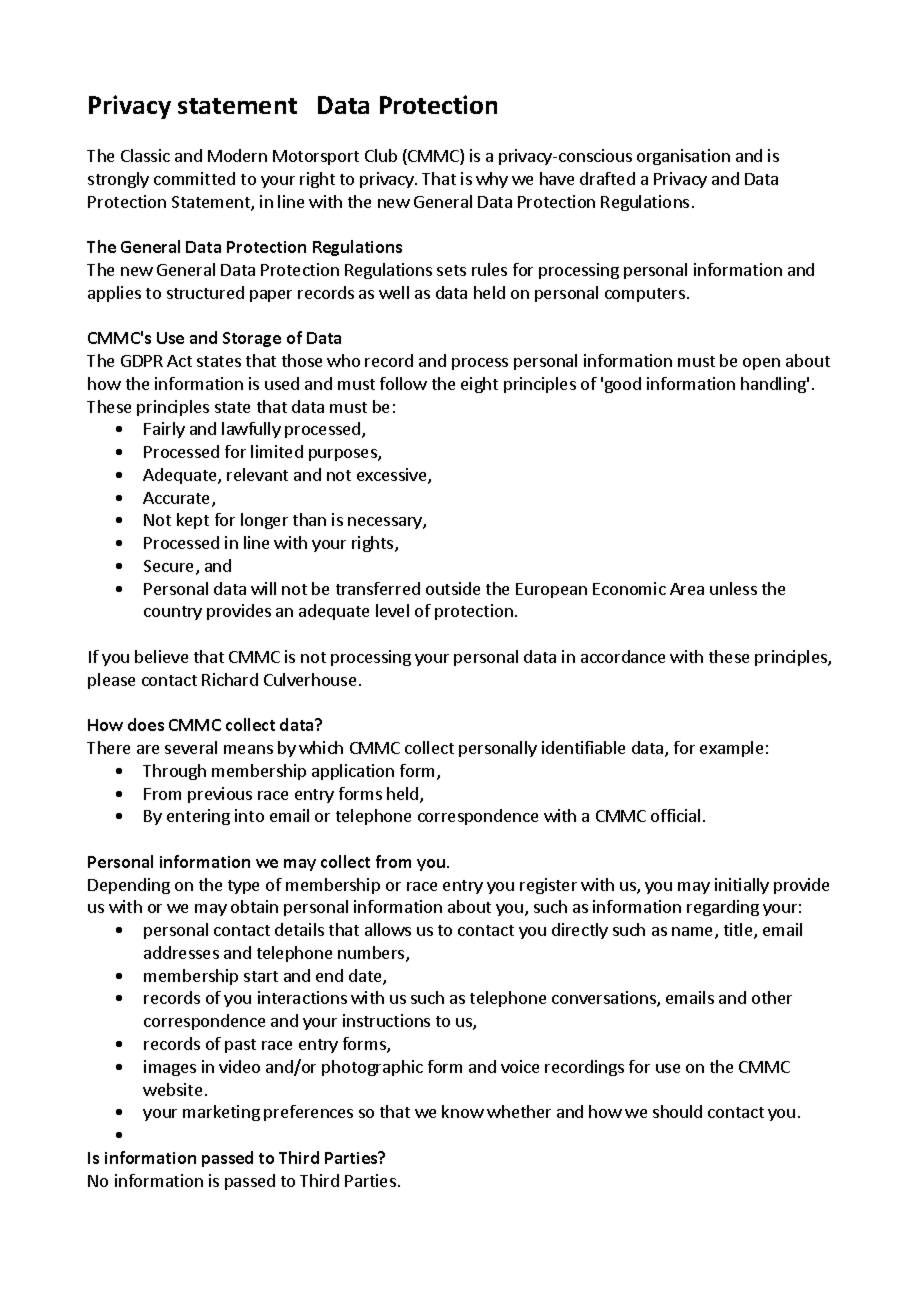 The height and width of the document is (1308, 924). Describe the element at coordinates (683, 157) in the document. I see `organisation` at that location.
